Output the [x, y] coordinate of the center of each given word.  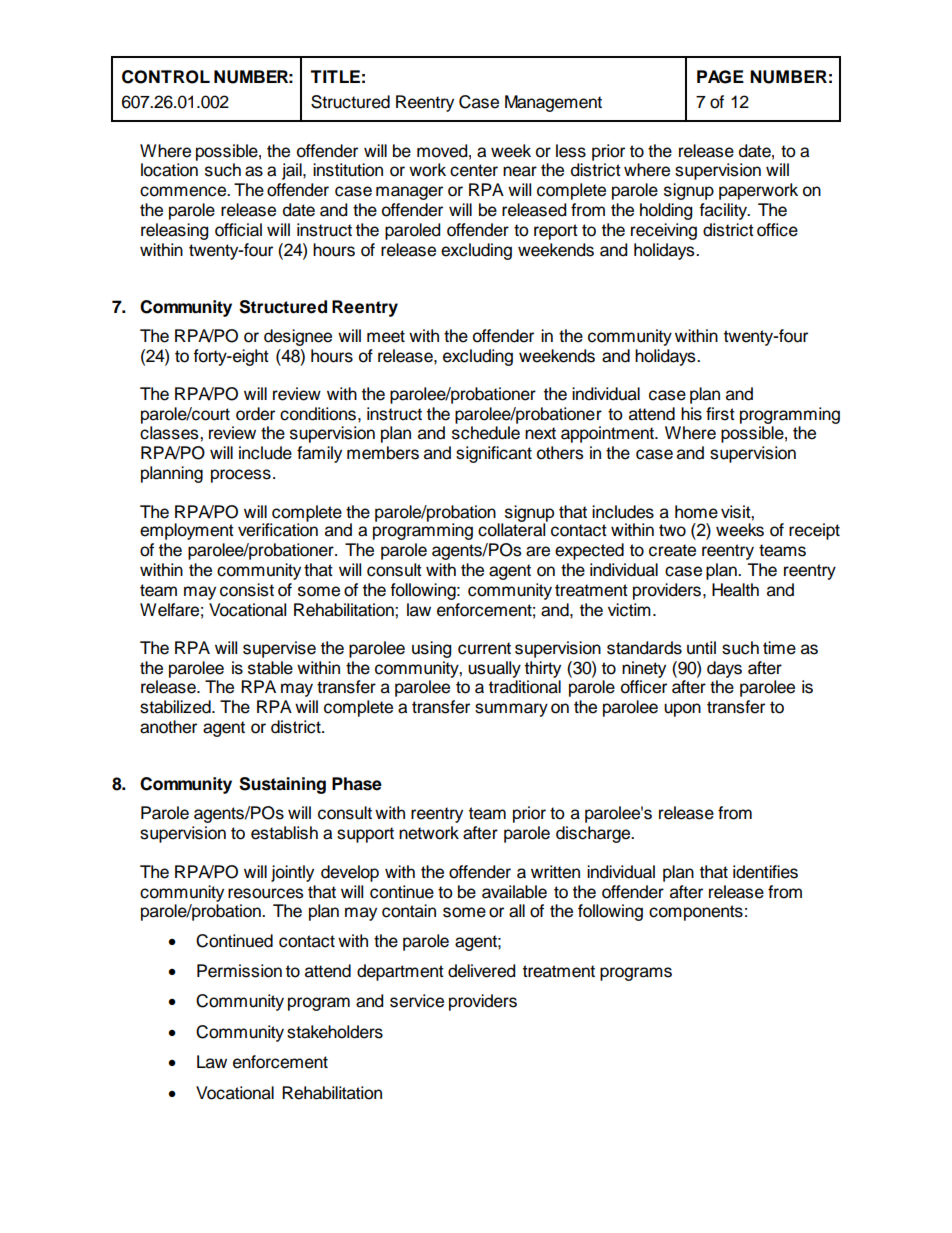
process [241, 476]
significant [494, 454]
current [484, 648]
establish [284, 833]
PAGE [720, 77]
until [701, 648]
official [238, 230]
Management [553, 103]
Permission [239, 971]
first [720, 414]
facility [724, 211]
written [555, 872]
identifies [765, 872]
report [556, 232]
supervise [279, 649]
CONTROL [166, 77]
